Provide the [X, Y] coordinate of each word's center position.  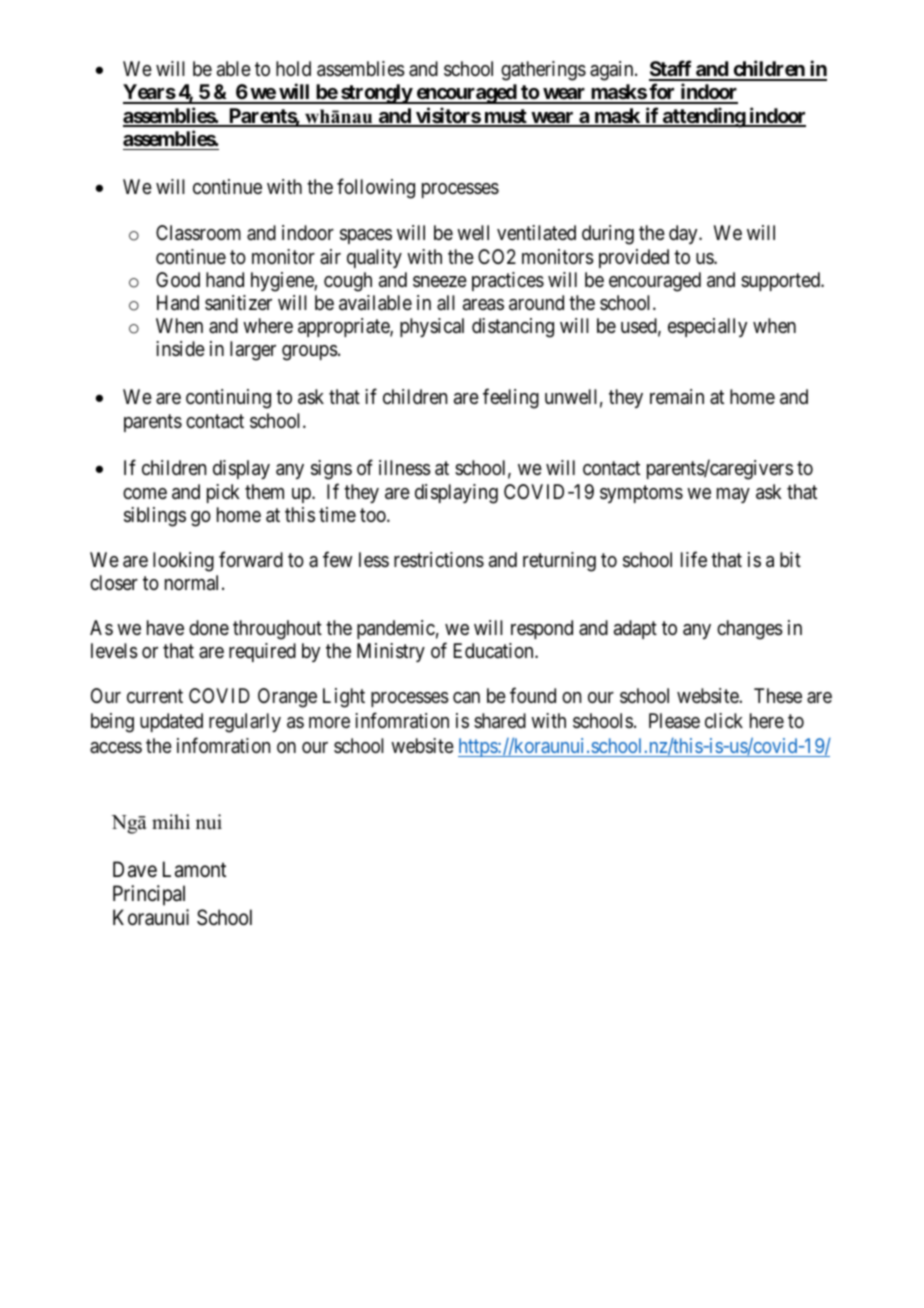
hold [293, 68]
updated [171, 722]
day [684, 234]
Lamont [194, 869]
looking [183, 562]
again [613, 71]
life [694, 559]
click [724, 720]
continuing [228, 399]
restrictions [439, 560]
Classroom [198, 233]
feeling [511, 399]
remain [677, 397]
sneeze [440, 282]
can [466, 697]
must [505, 117]
